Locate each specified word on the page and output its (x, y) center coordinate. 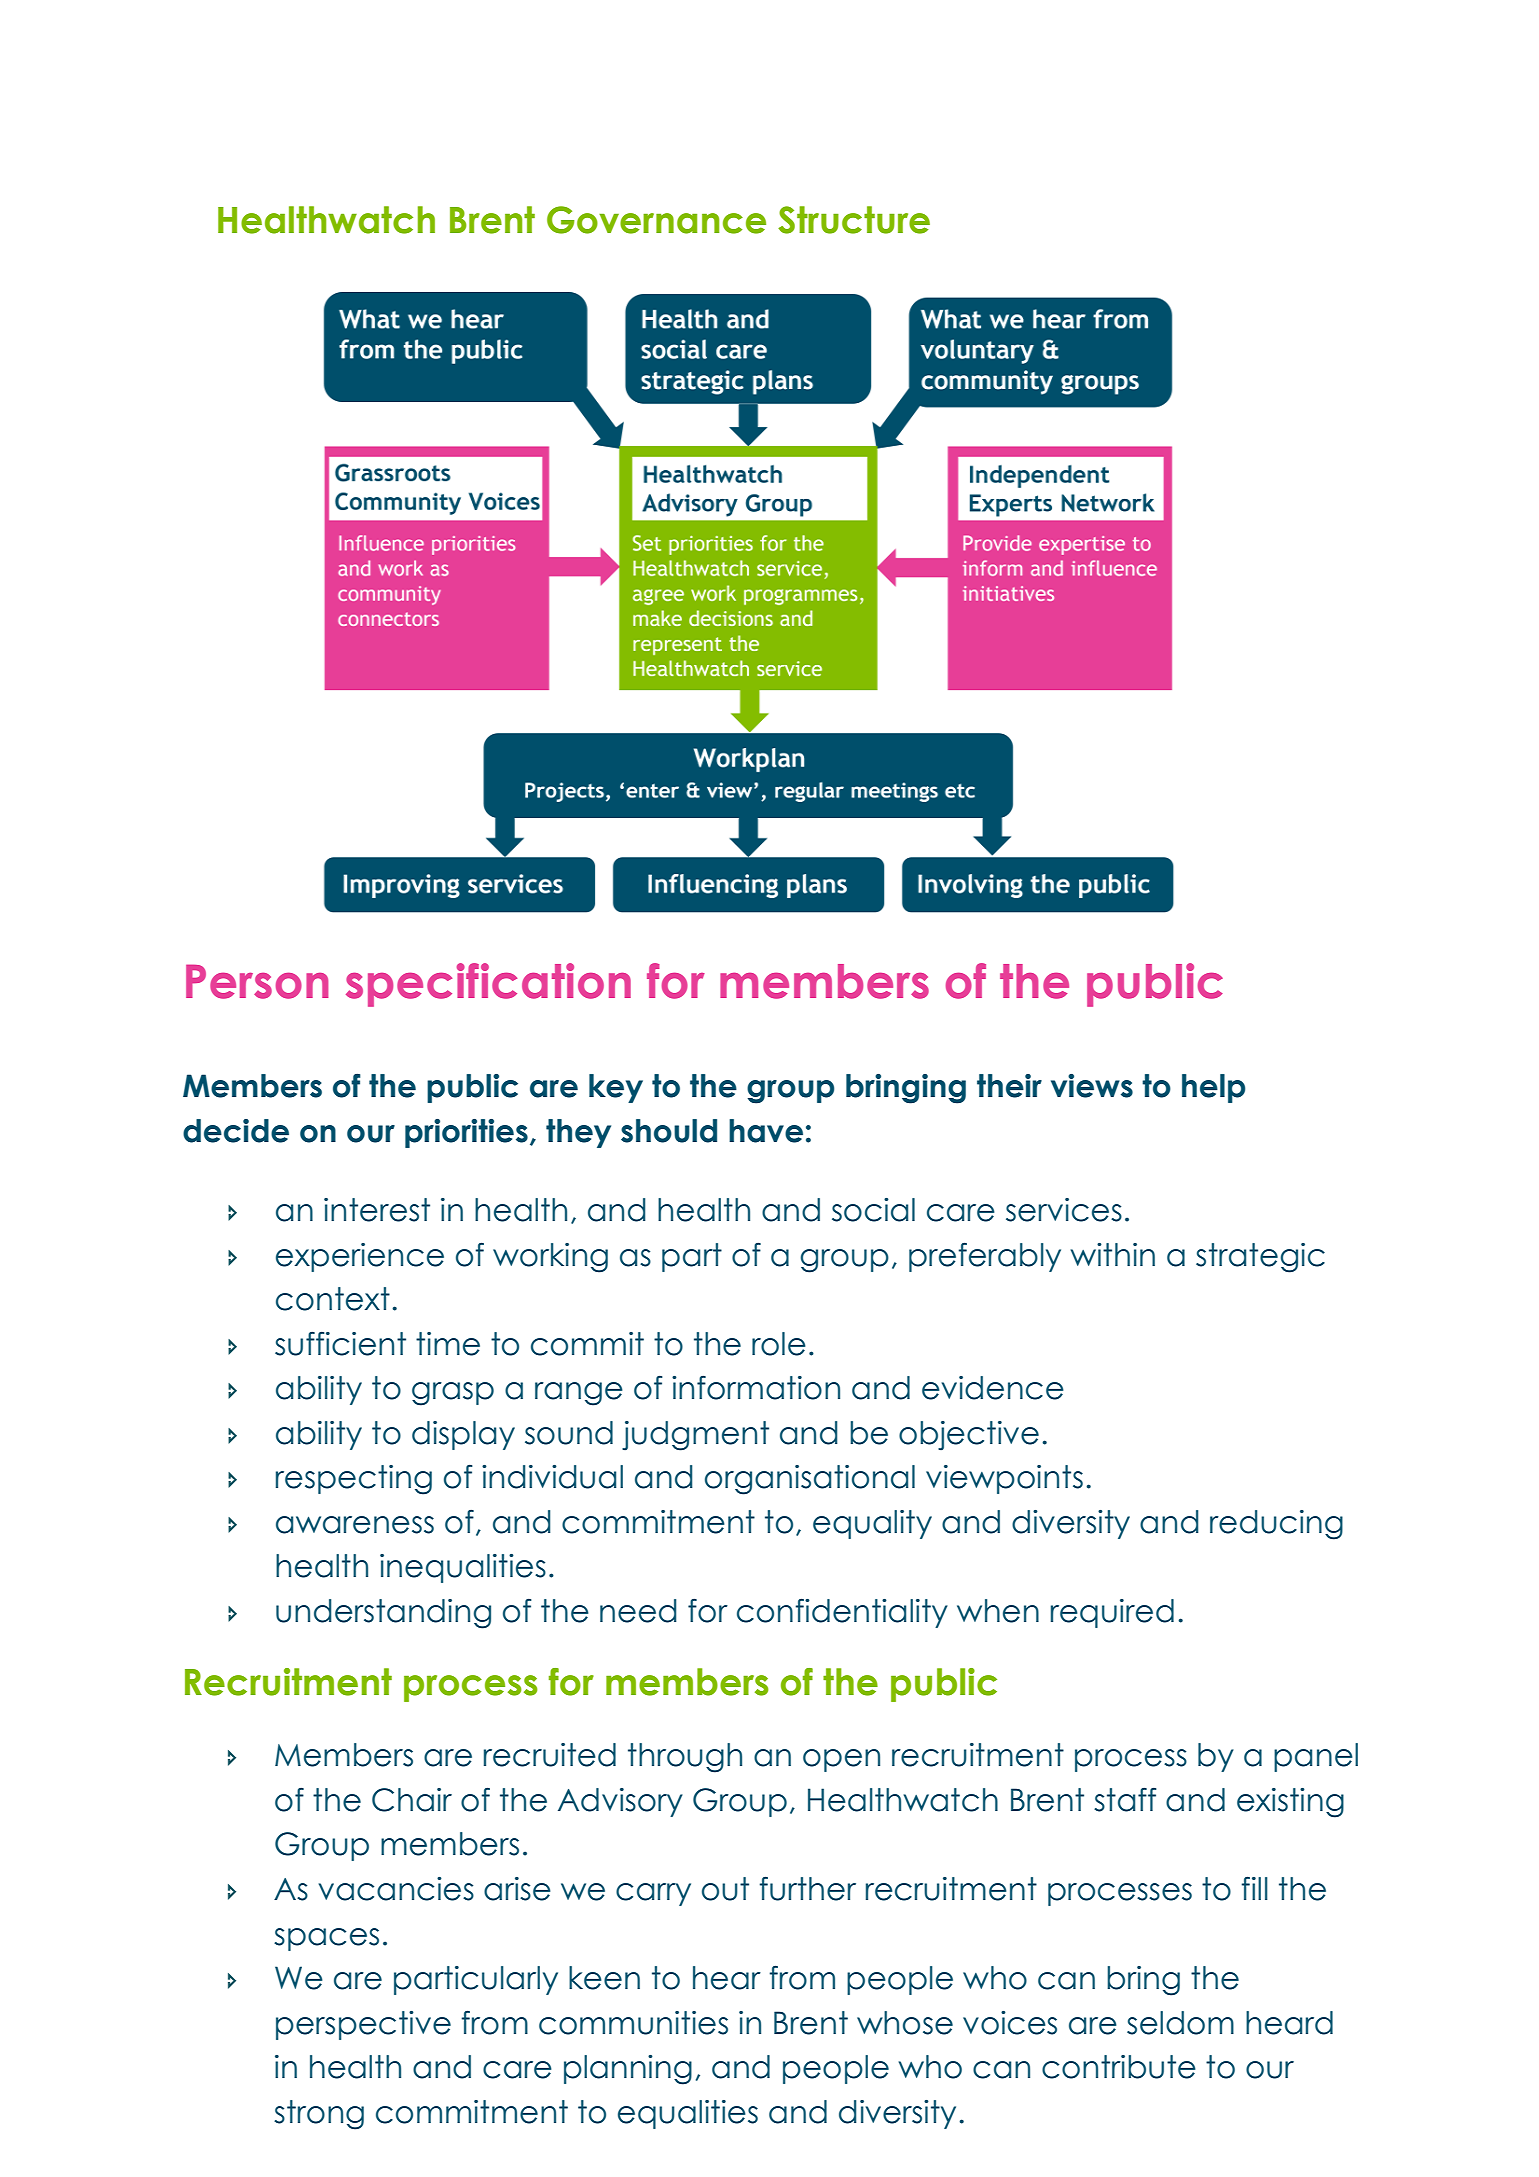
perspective (363, 2025)
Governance (656, 220)
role (779, 1344)
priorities (466, 1133)
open (841, 1760)
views (1092, 1086)
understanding (383, 1614)
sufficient (340, 1343)
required (1112, 1613)
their (1009, 1086)
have (766, 1131)
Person (257, 981)
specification (488, 985)
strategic (1260, 1258)
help (1213, 1088)
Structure (854, 220)
